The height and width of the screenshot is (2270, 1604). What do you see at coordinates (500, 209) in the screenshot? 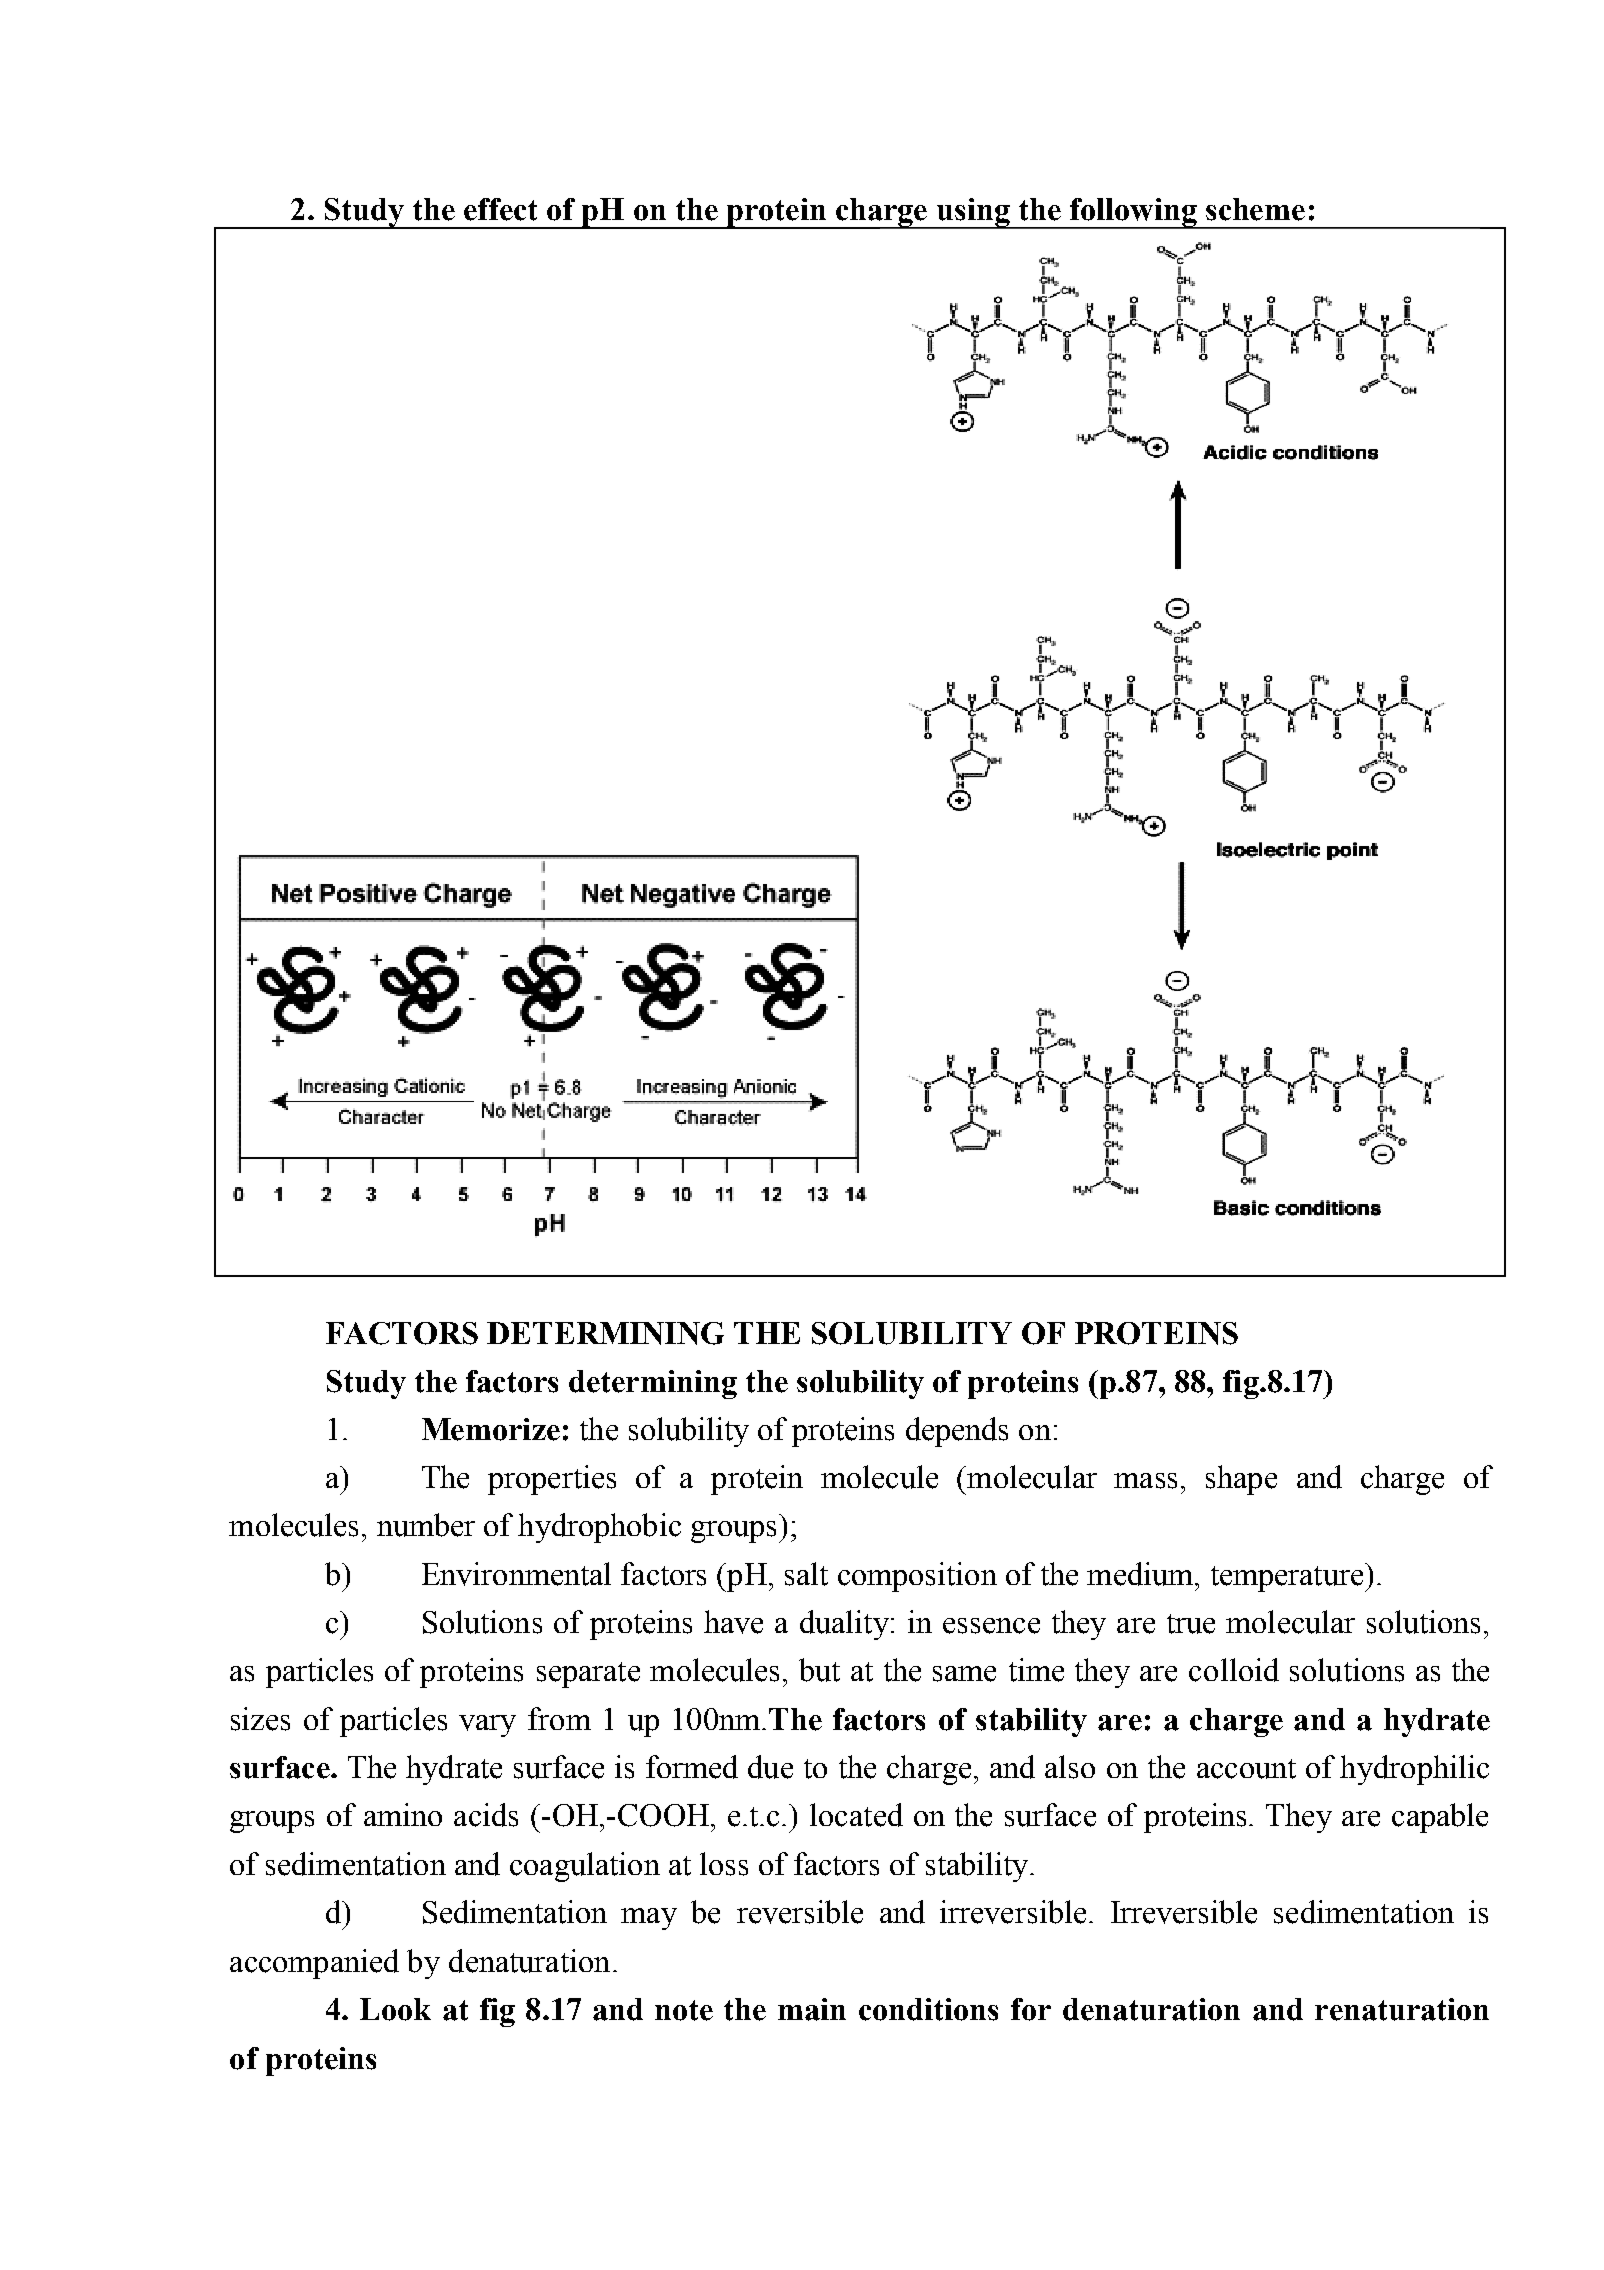
I see `effect` at bounding box center [500, 209].
